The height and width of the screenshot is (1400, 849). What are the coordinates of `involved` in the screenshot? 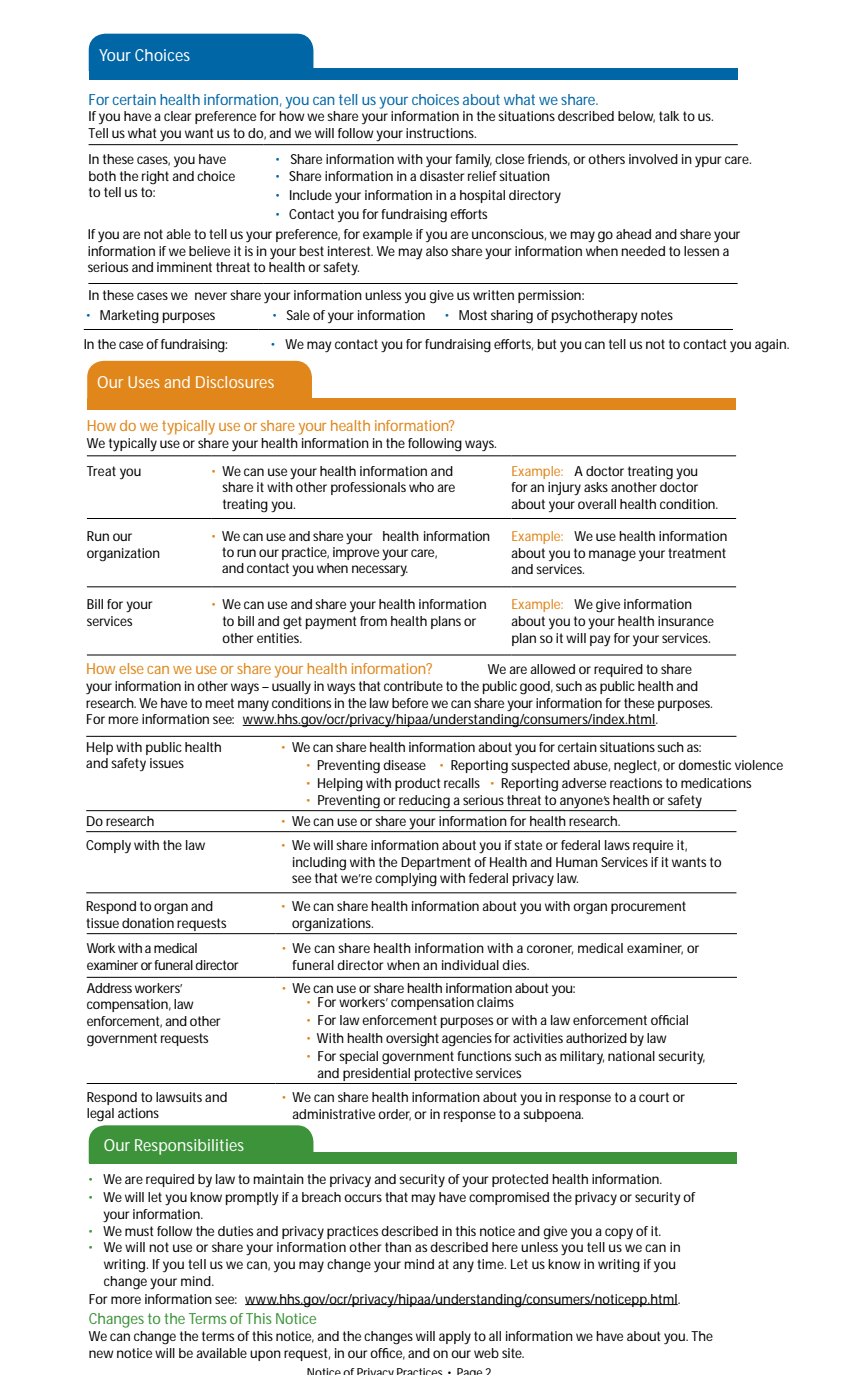 It's located at (653, 159).
